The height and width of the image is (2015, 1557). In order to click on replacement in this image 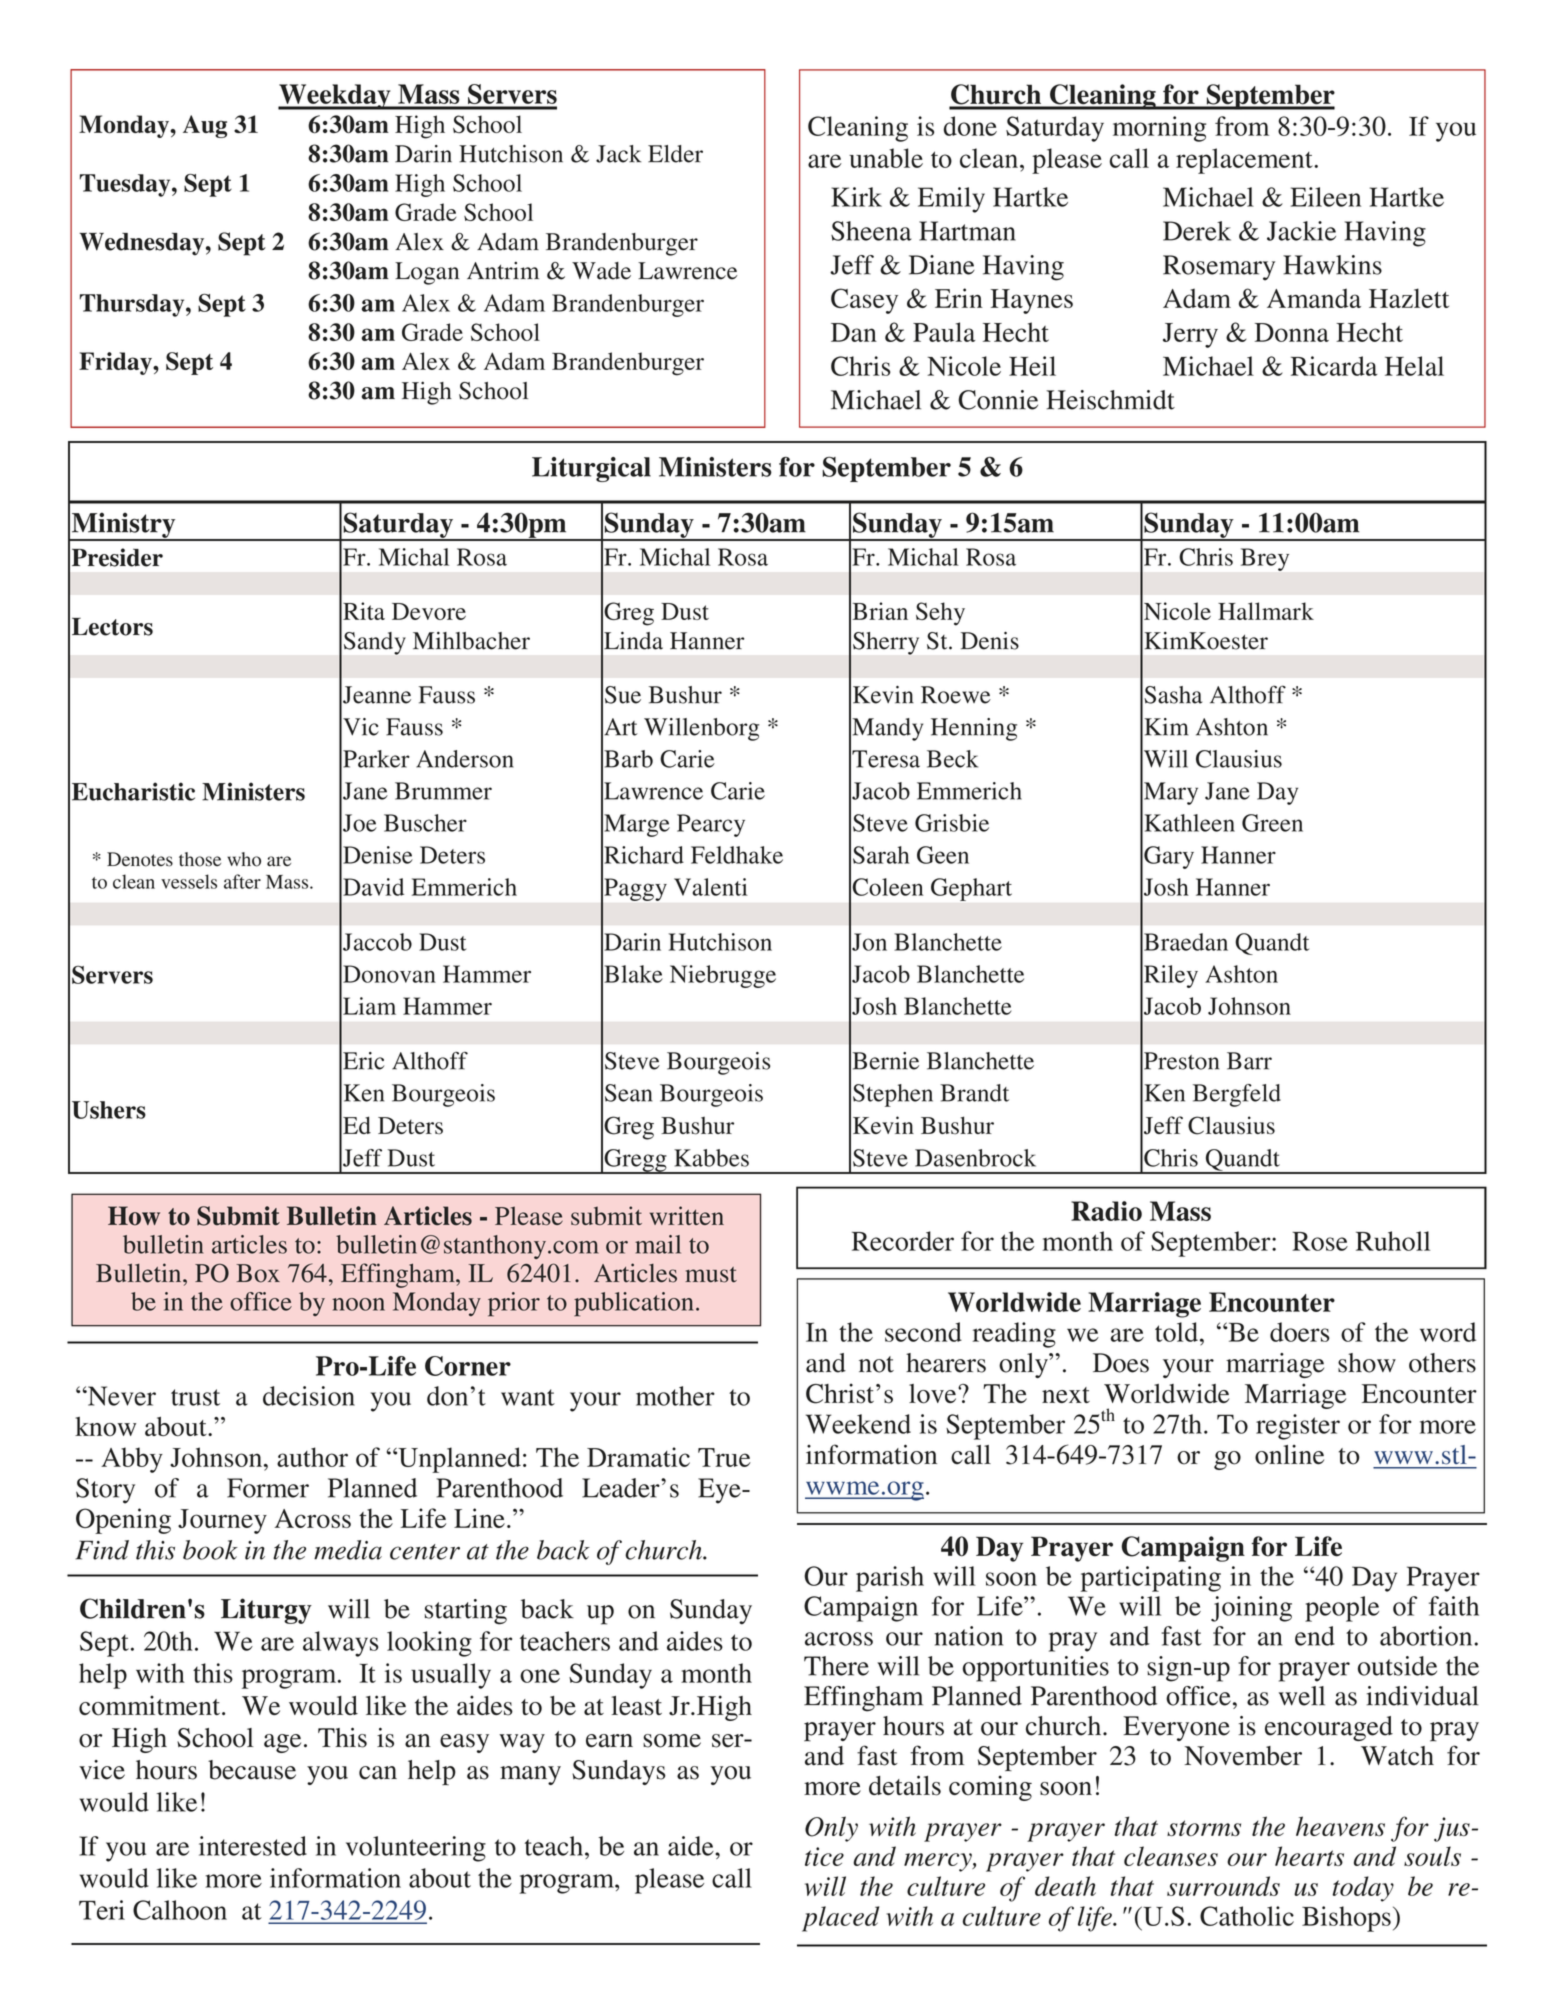, I will do `click(1245, 161)`.
